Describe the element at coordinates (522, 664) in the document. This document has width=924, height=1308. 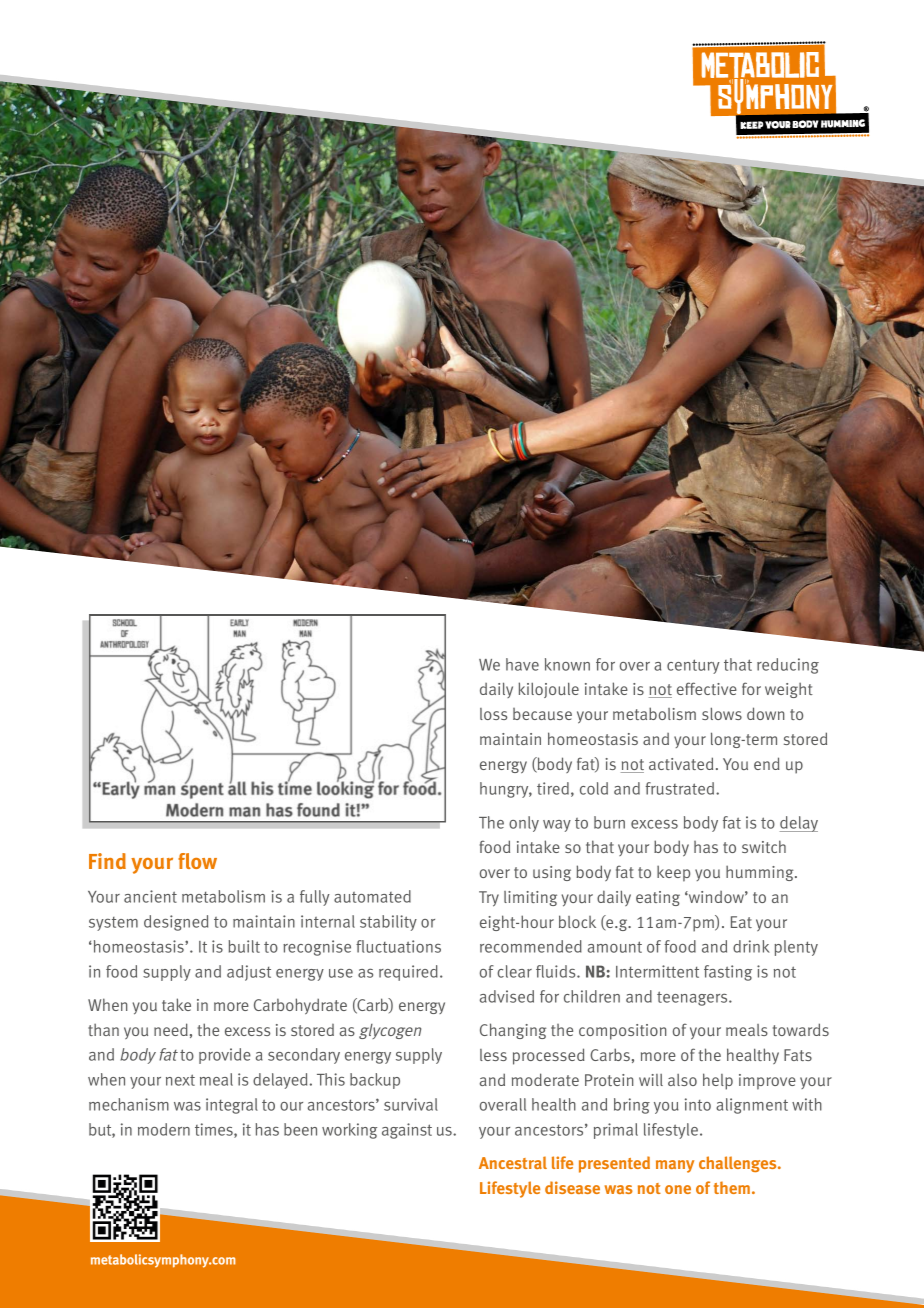
I see `have` at that location.
